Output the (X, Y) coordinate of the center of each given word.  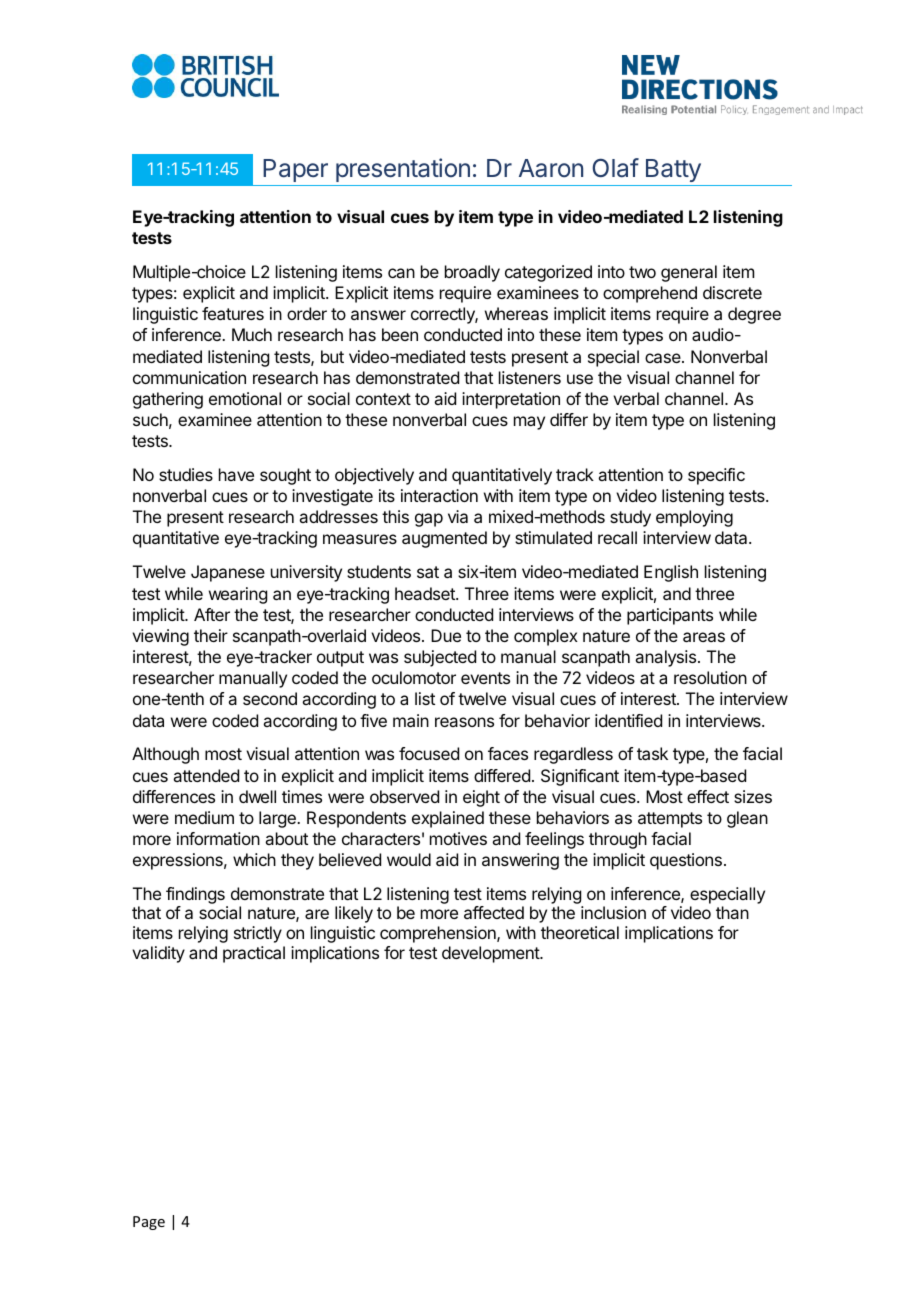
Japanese (228, 573)
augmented (444, 539)
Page (149, 1223)
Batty (673, 170)
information (218, 838)
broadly (472, 273)
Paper (295, 170)
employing (694, 518)
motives (458, 838)
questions (686, 861)
